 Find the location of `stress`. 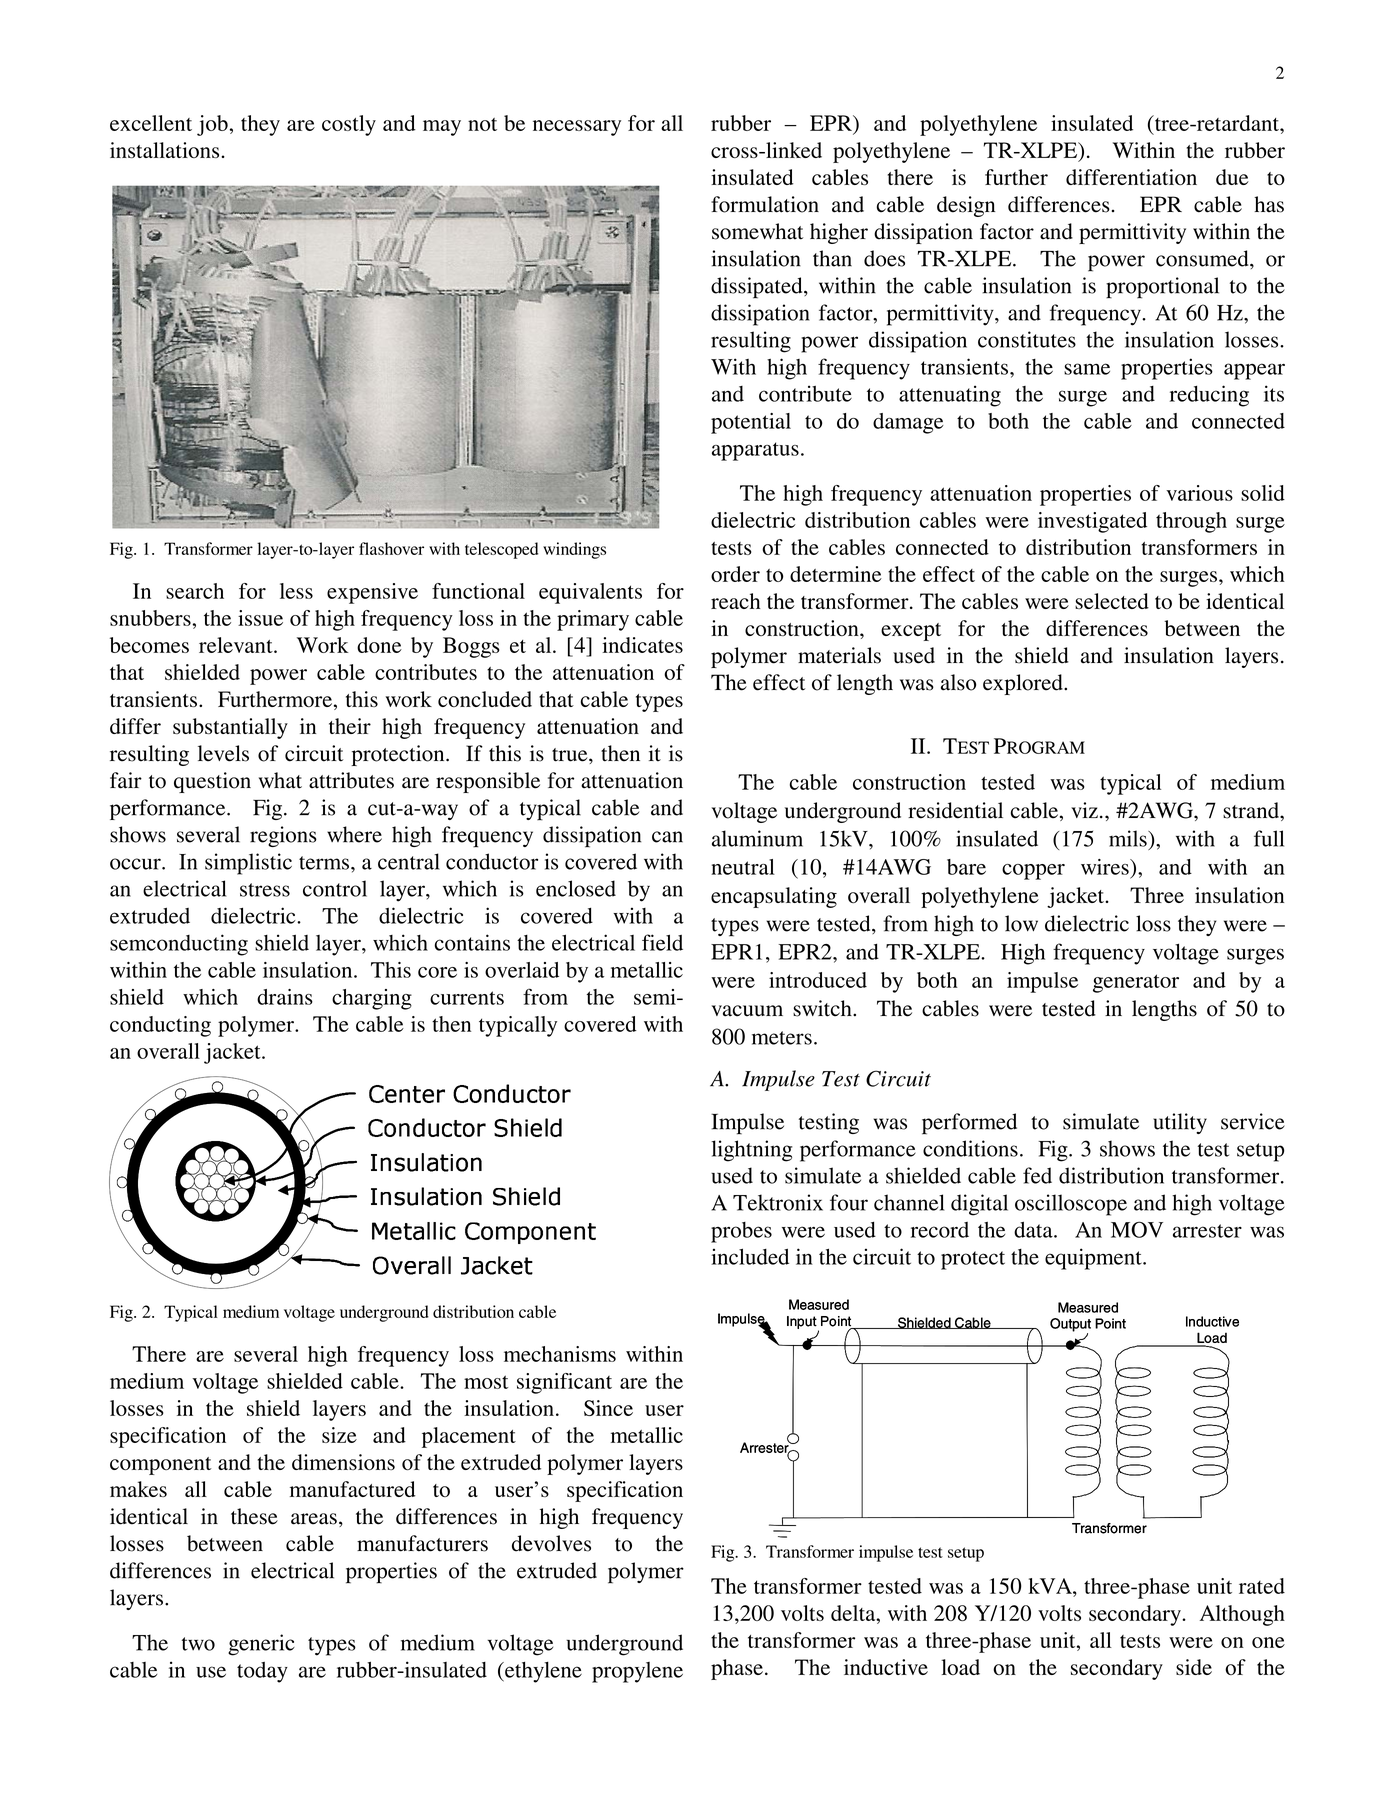

stress is located at coordinates (265, 890).
